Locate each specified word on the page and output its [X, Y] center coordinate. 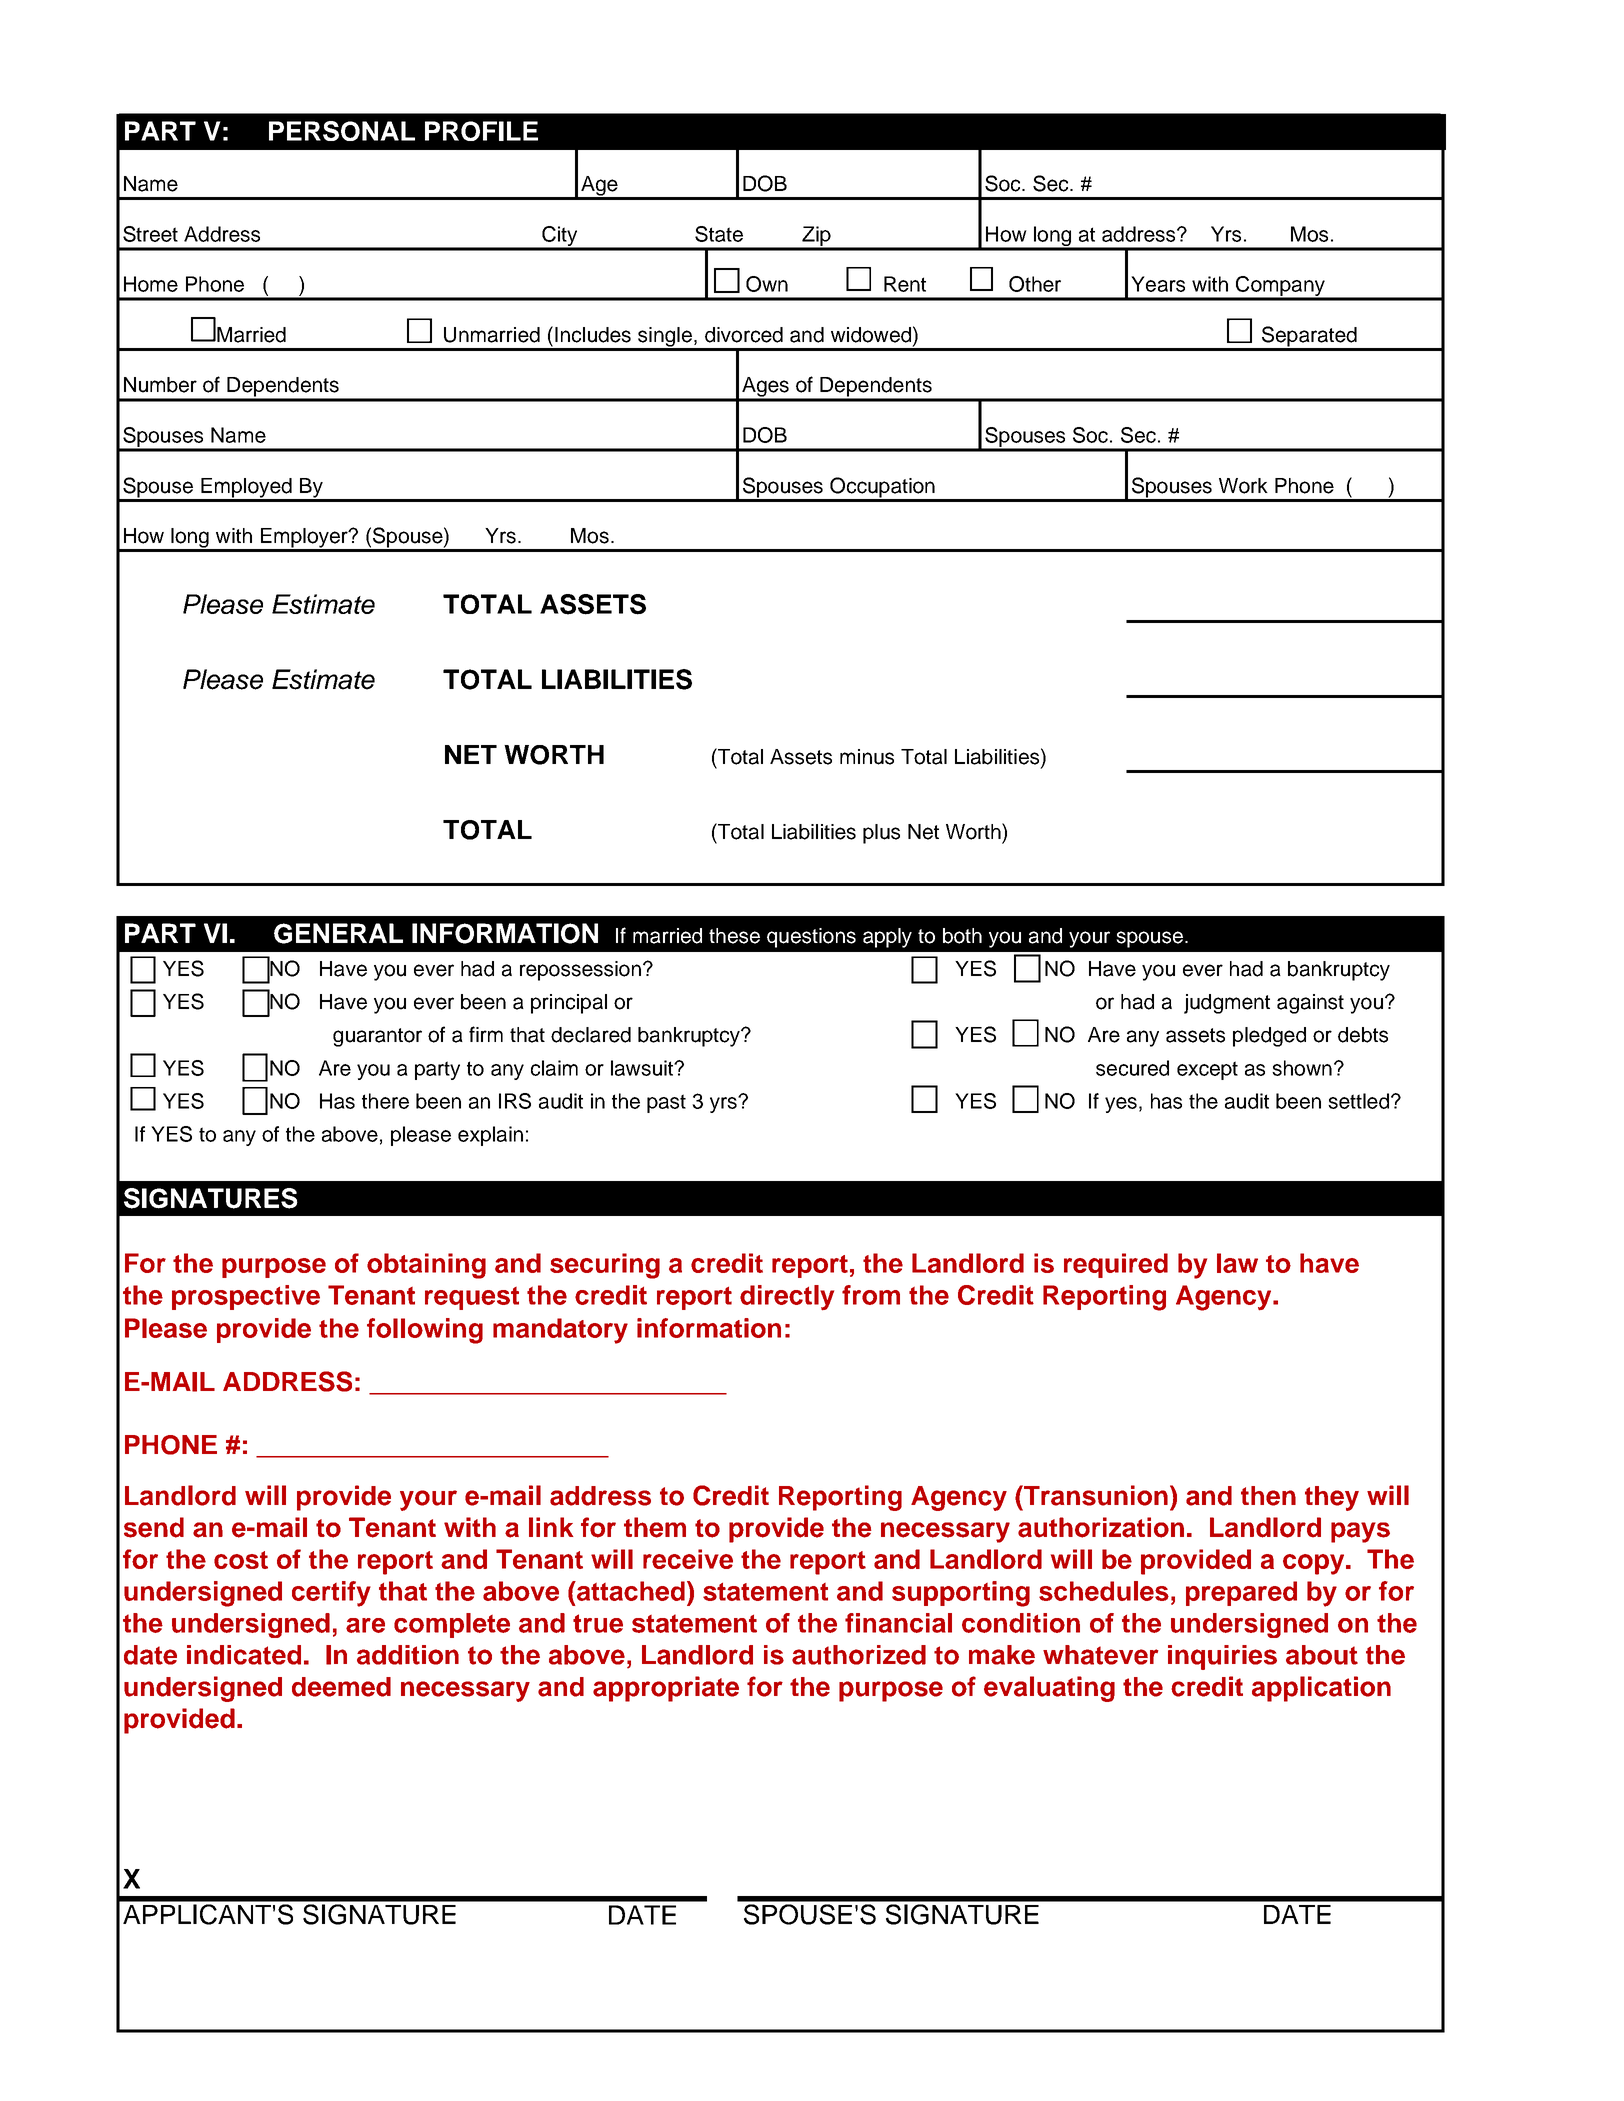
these [734, 936]
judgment [1227, 1004]
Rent [905, 284]
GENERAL [338, 933]
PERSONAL [342, 131]
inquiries [1222, 1657]
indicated [244, 1655]
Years [1158, 284]
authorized [859, 1655]
